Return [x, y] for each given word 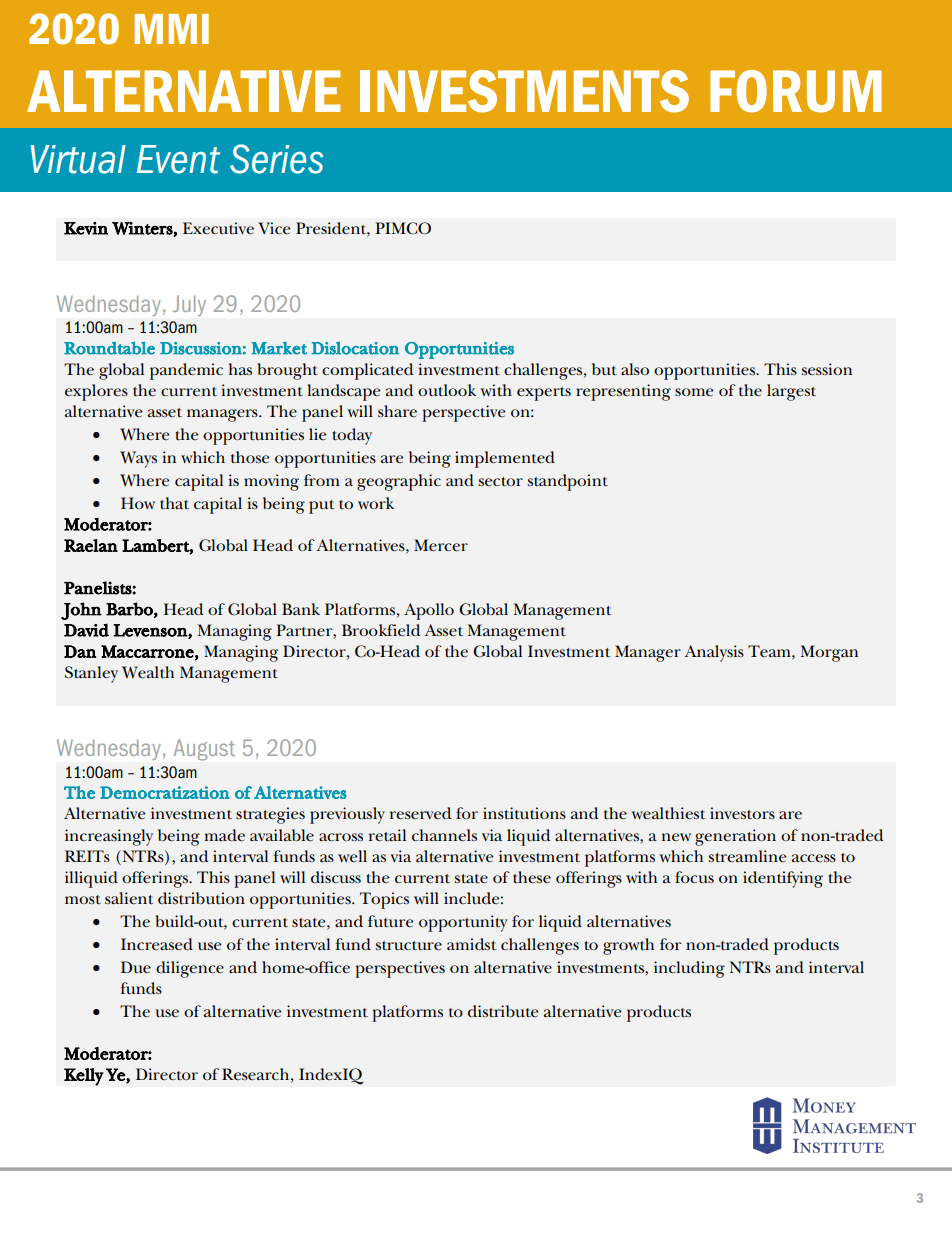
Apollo [429, 611]
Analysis [714, 653]
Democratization [165, 792]
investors [742, 813]
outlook [447, 390]
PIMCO [403, 228]
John [81, 611]
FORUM [796, 91]
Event [178, 159]
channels [444, 835]
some [694, 392]
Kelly [84, 1077]
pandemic [186, 371]
